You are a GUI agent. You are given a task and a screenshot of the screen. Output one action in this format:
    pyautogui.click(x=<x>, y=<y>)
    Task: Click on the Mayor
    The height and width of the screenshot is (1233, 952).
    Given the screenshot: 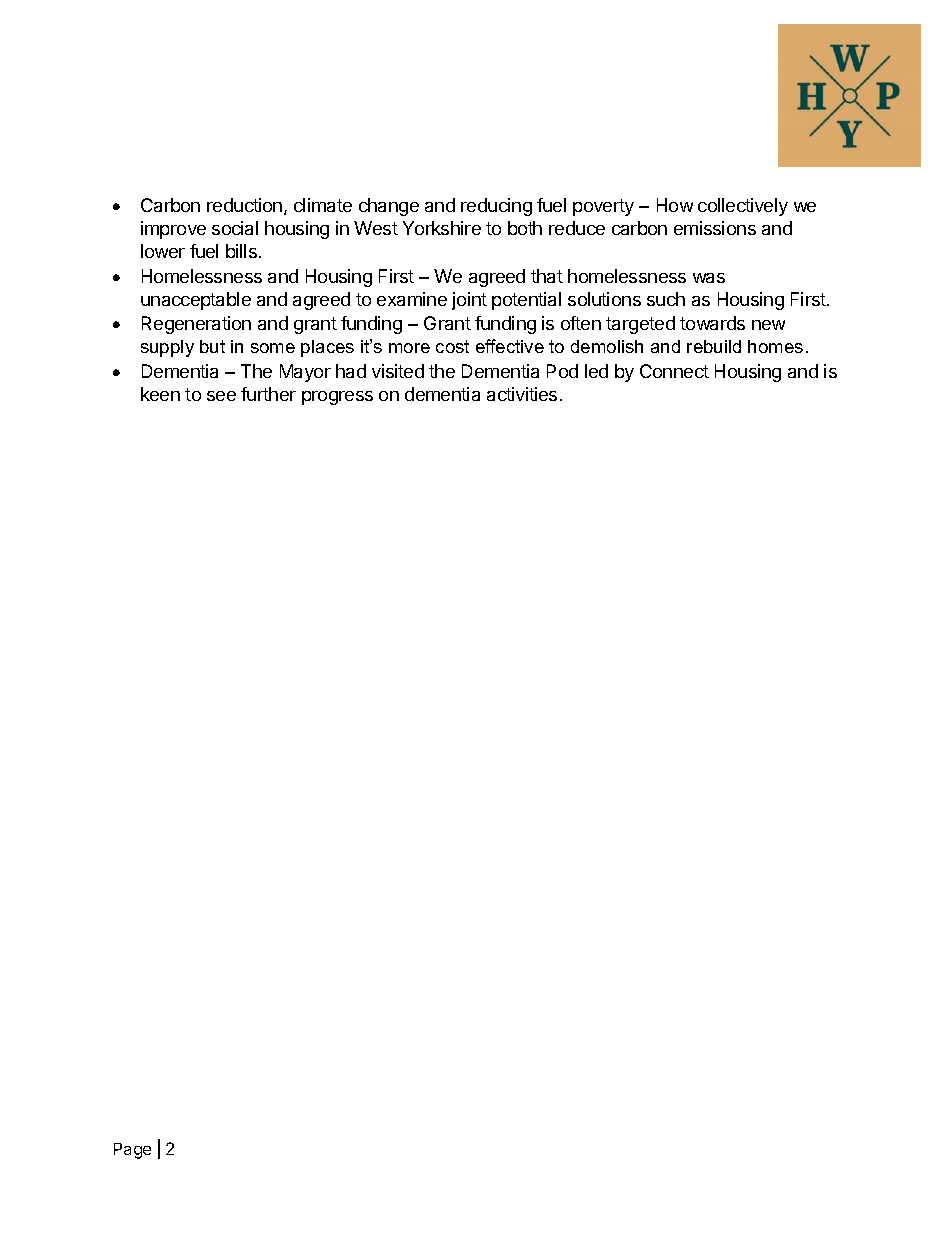 What is the action you would take?
    pyautogui.click(x=305, y=373)
